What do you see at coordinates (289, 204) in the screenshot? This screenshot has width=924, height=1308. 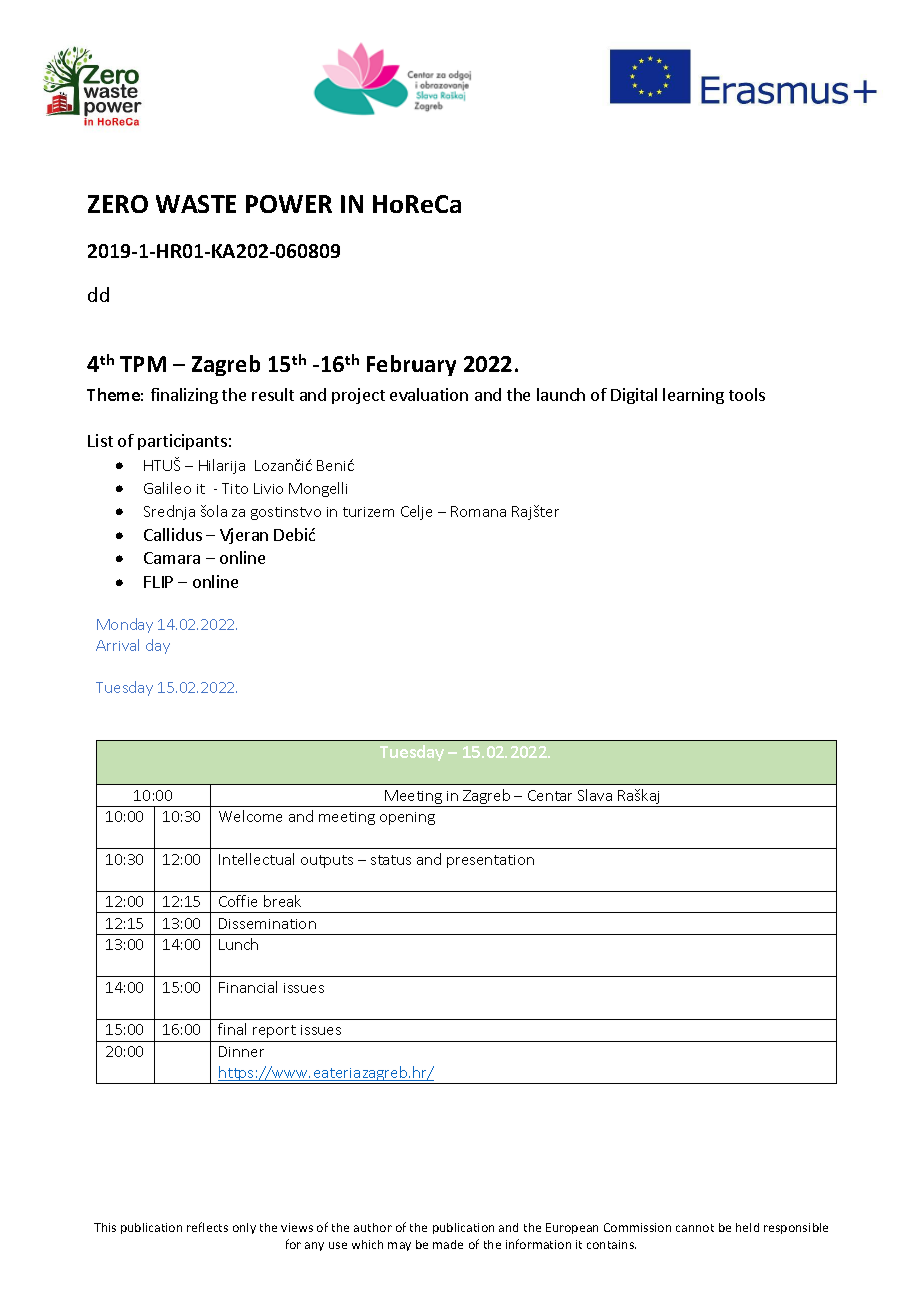 I see `POWER` at bounding box center [289, 204].
